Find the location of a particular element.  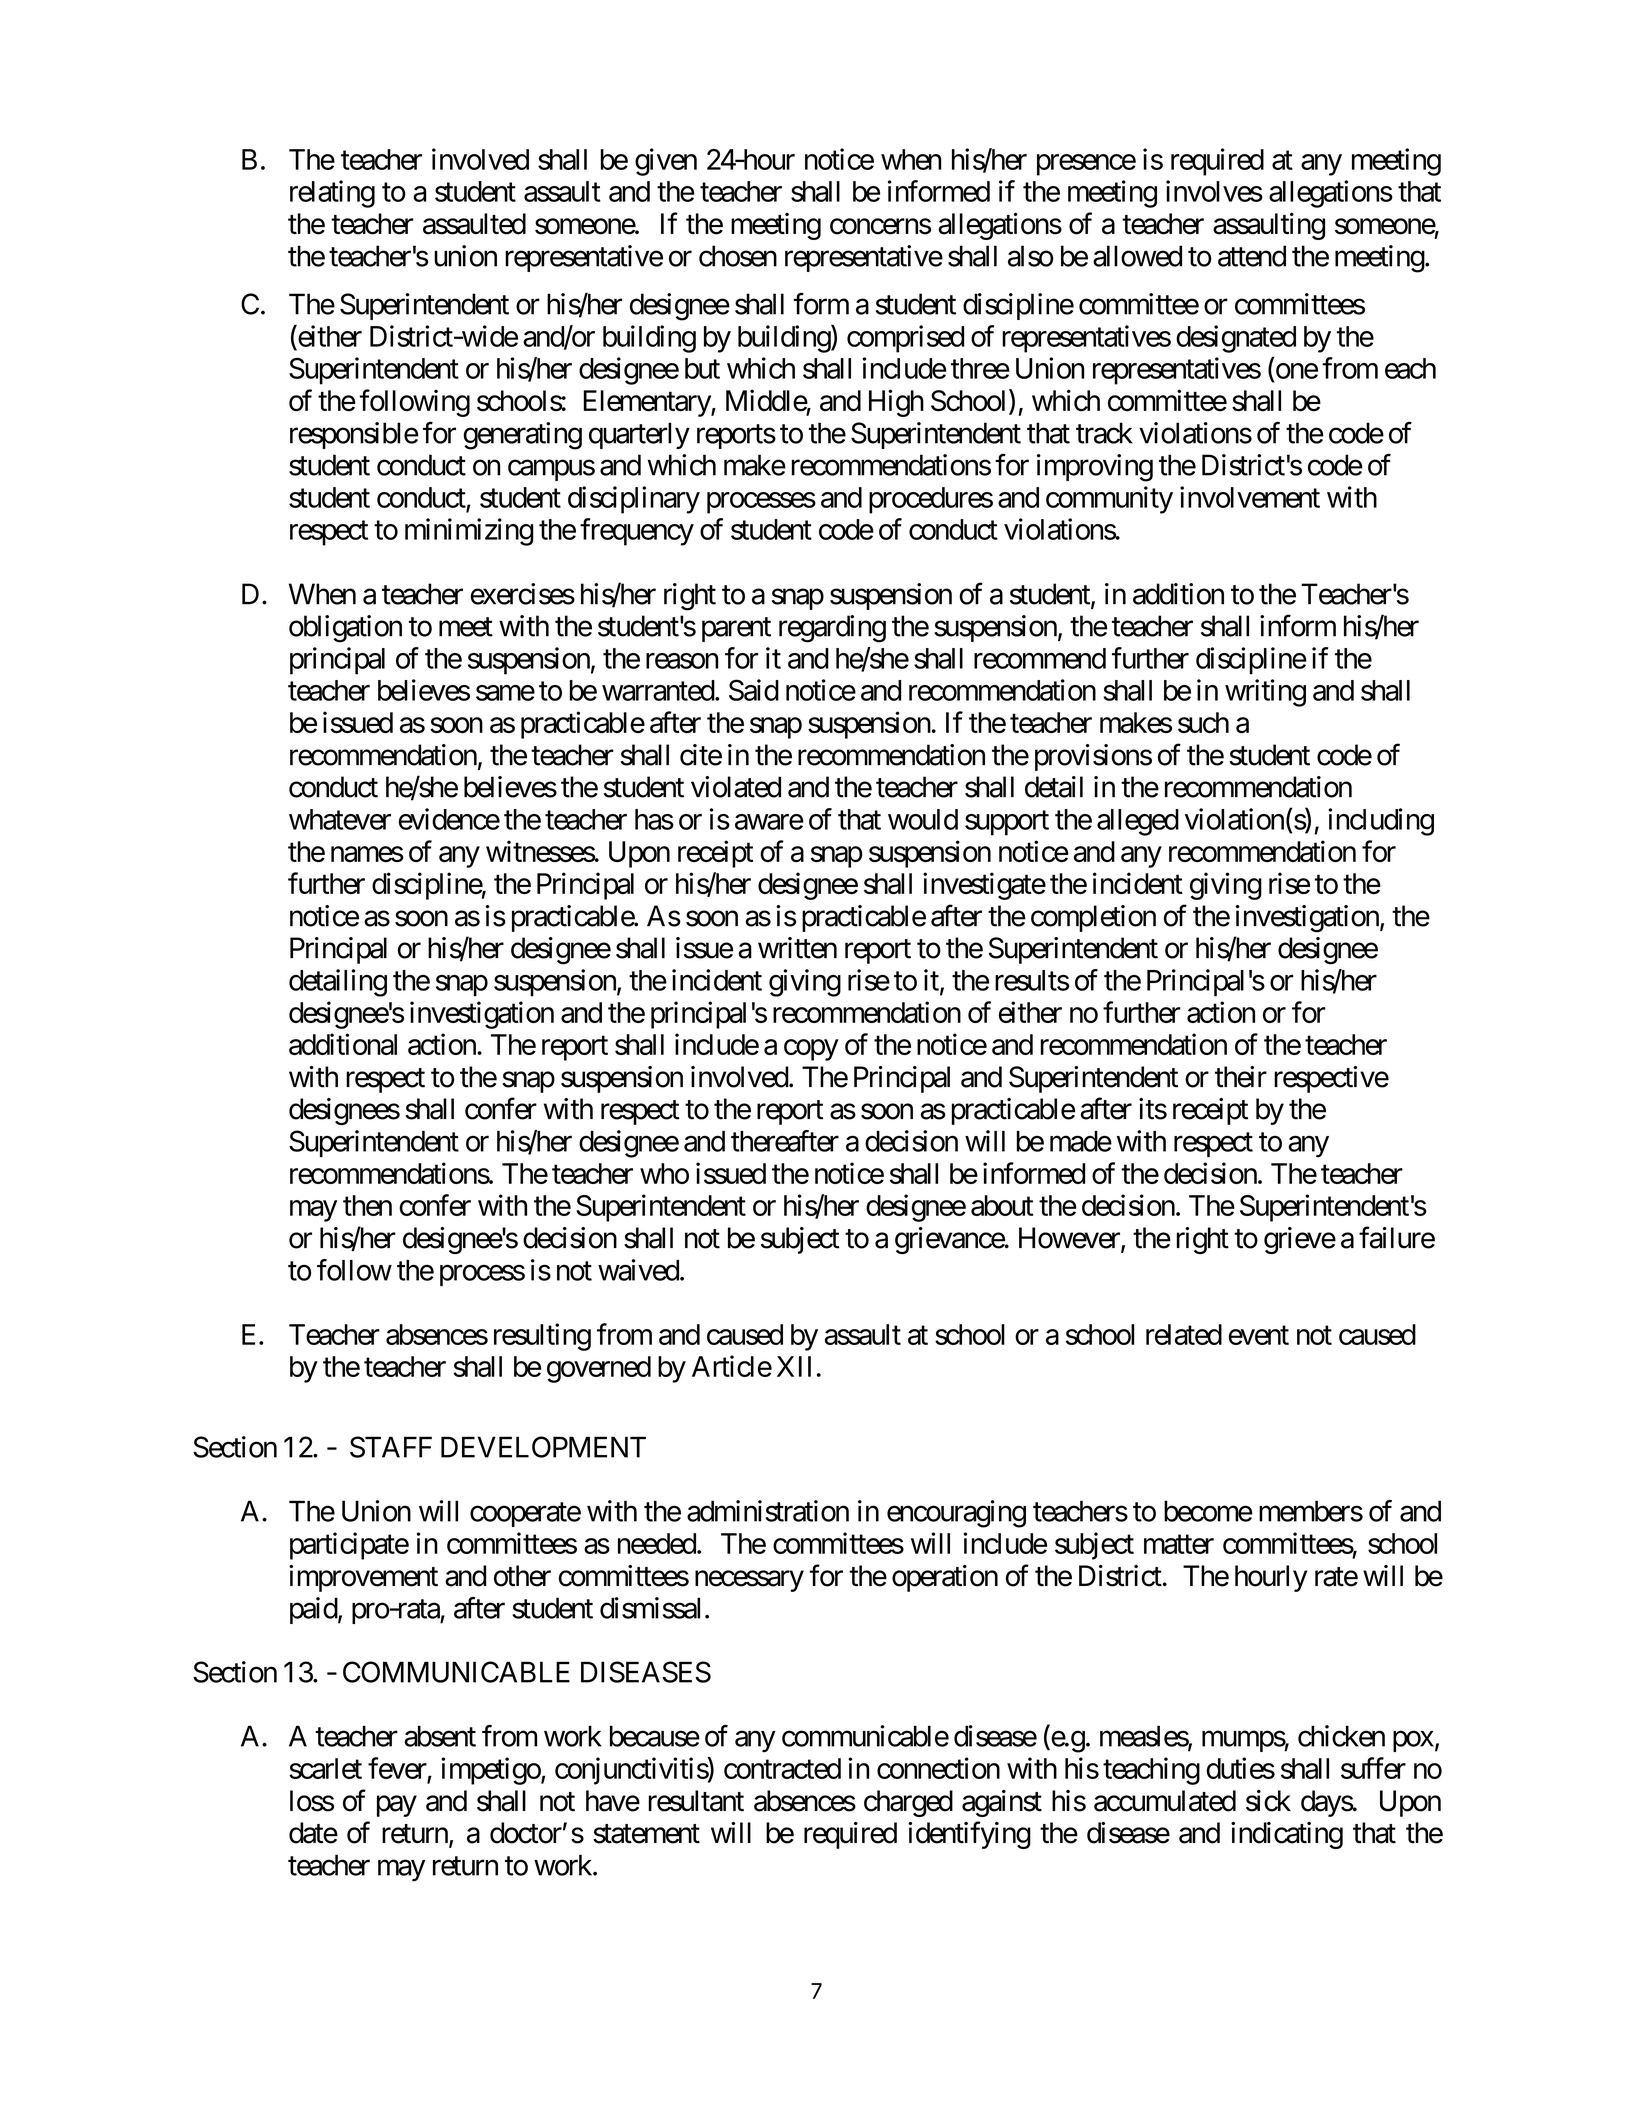

their is located at coordinates (1241, 1077).
